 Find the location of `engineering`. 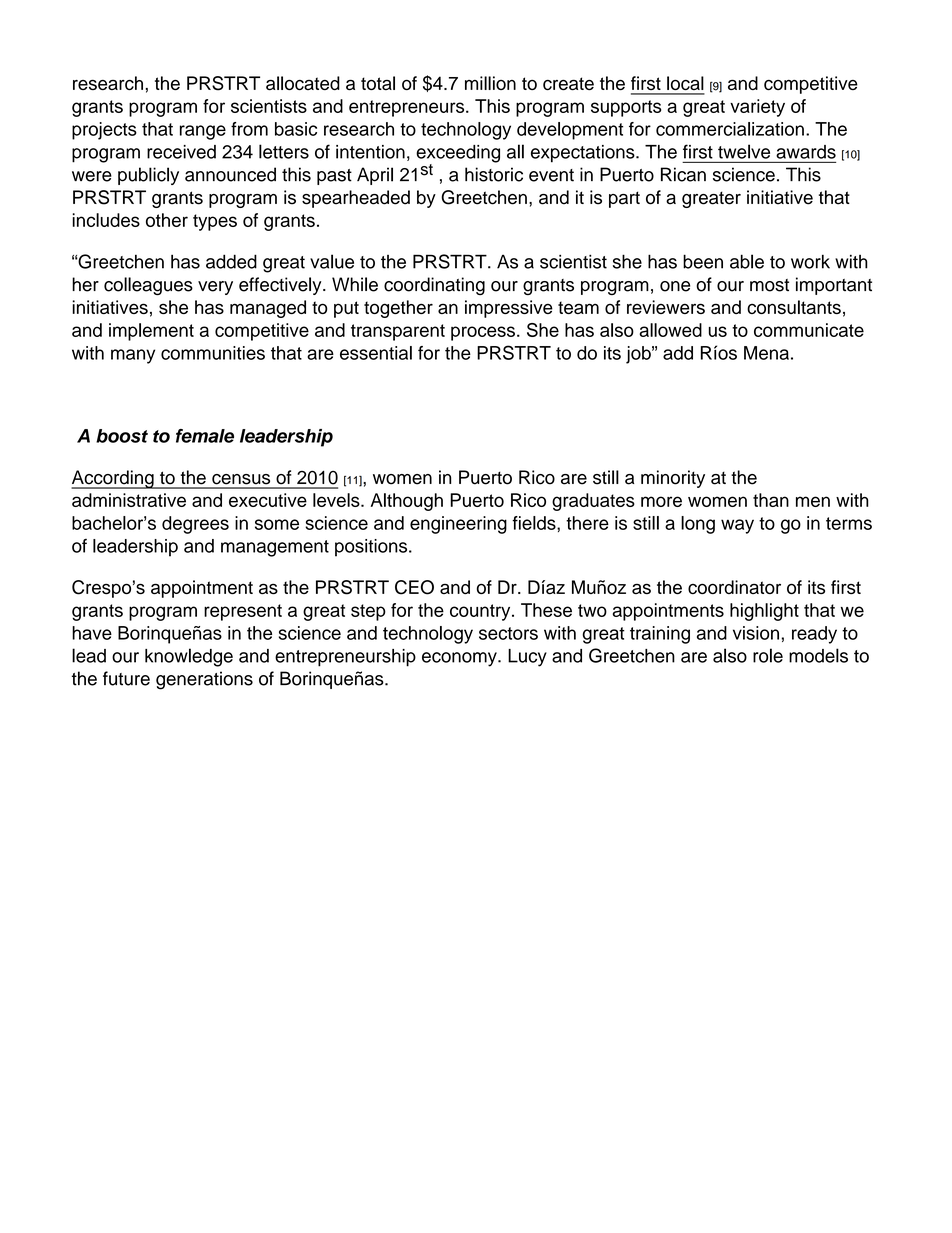

engineering is located at coordinates (458, 525).
